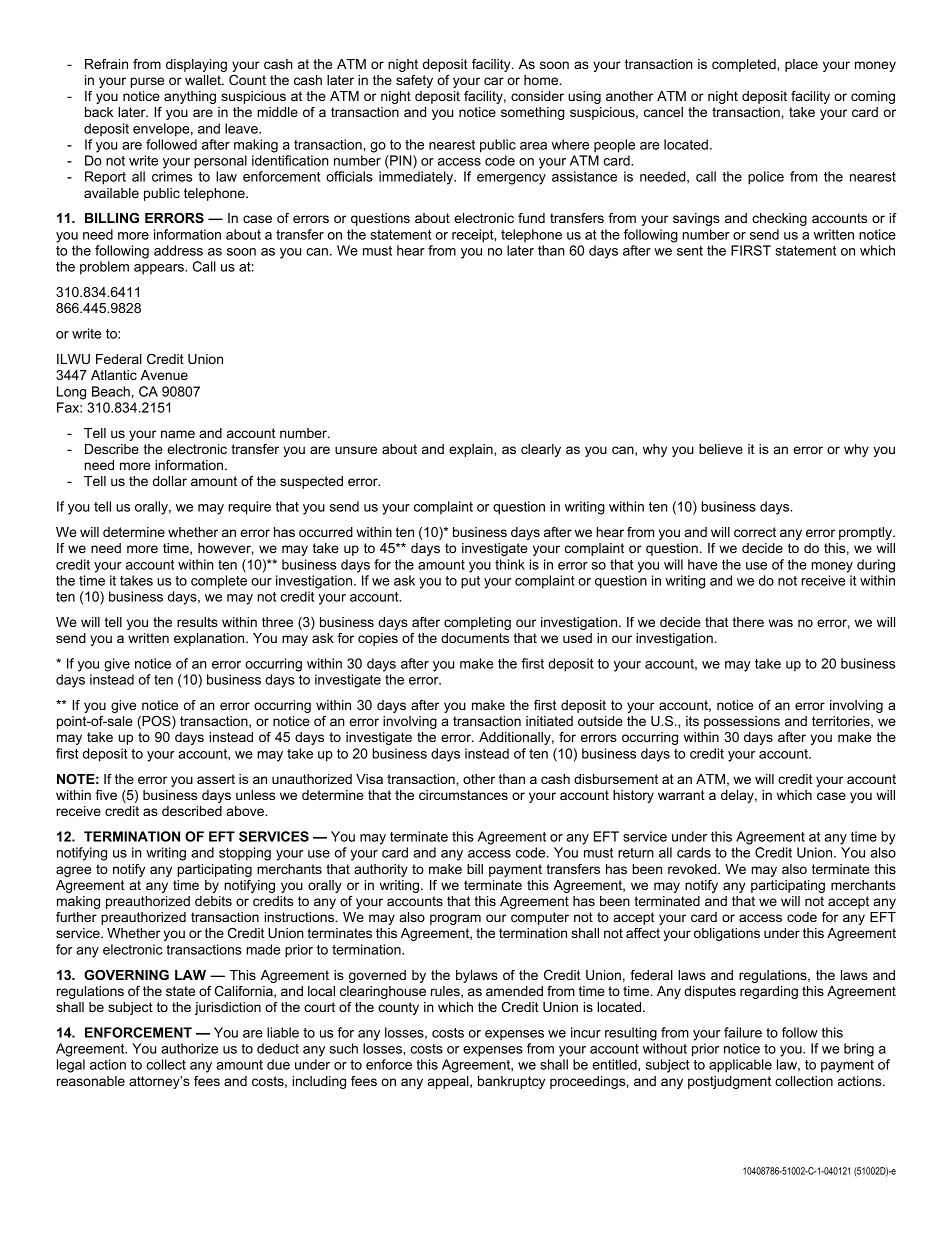  What do you see at coordinates (414, 81) in the document?
I see `safety` at bounding box center [414, 81].
